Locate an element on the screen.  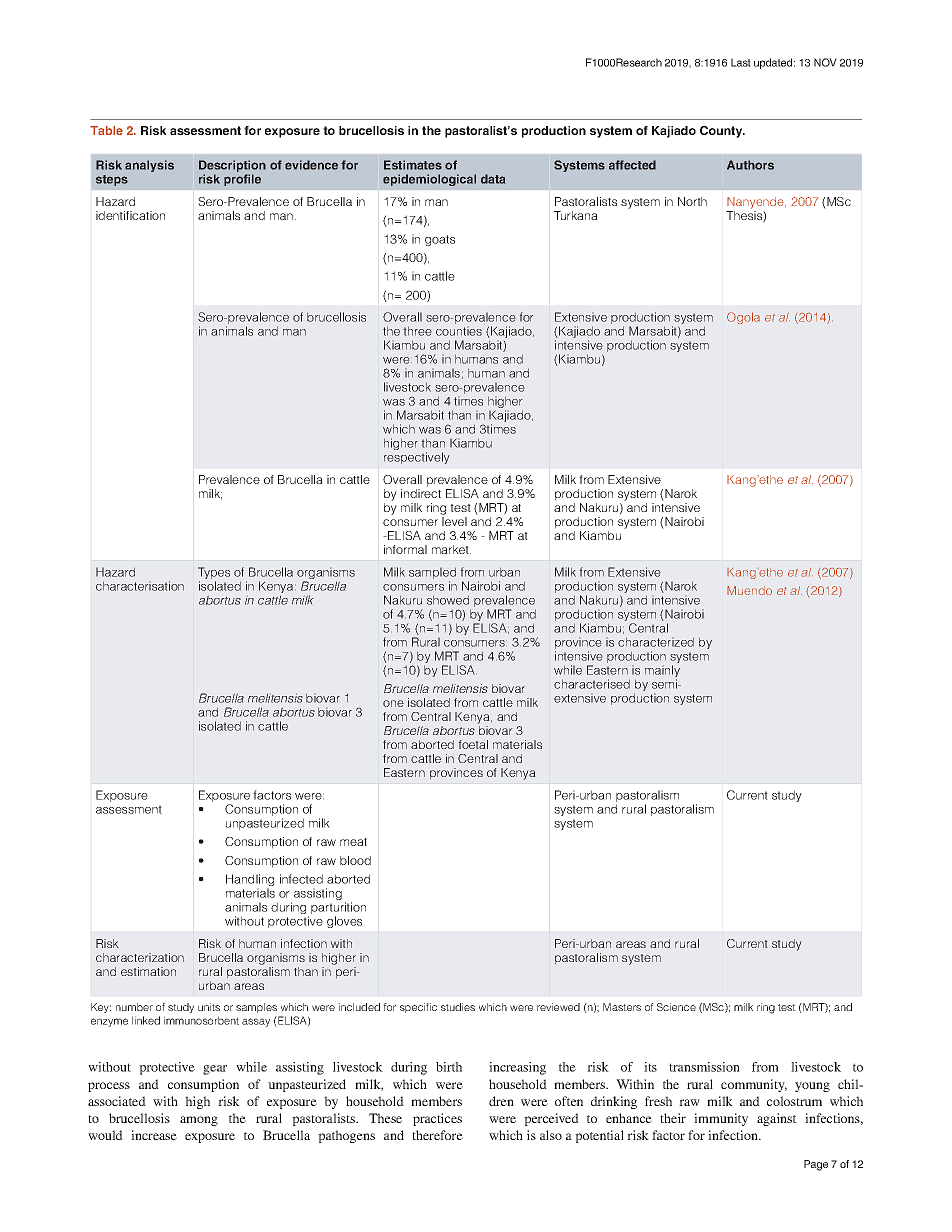
Estimates is located at coordinates (413, 165).
